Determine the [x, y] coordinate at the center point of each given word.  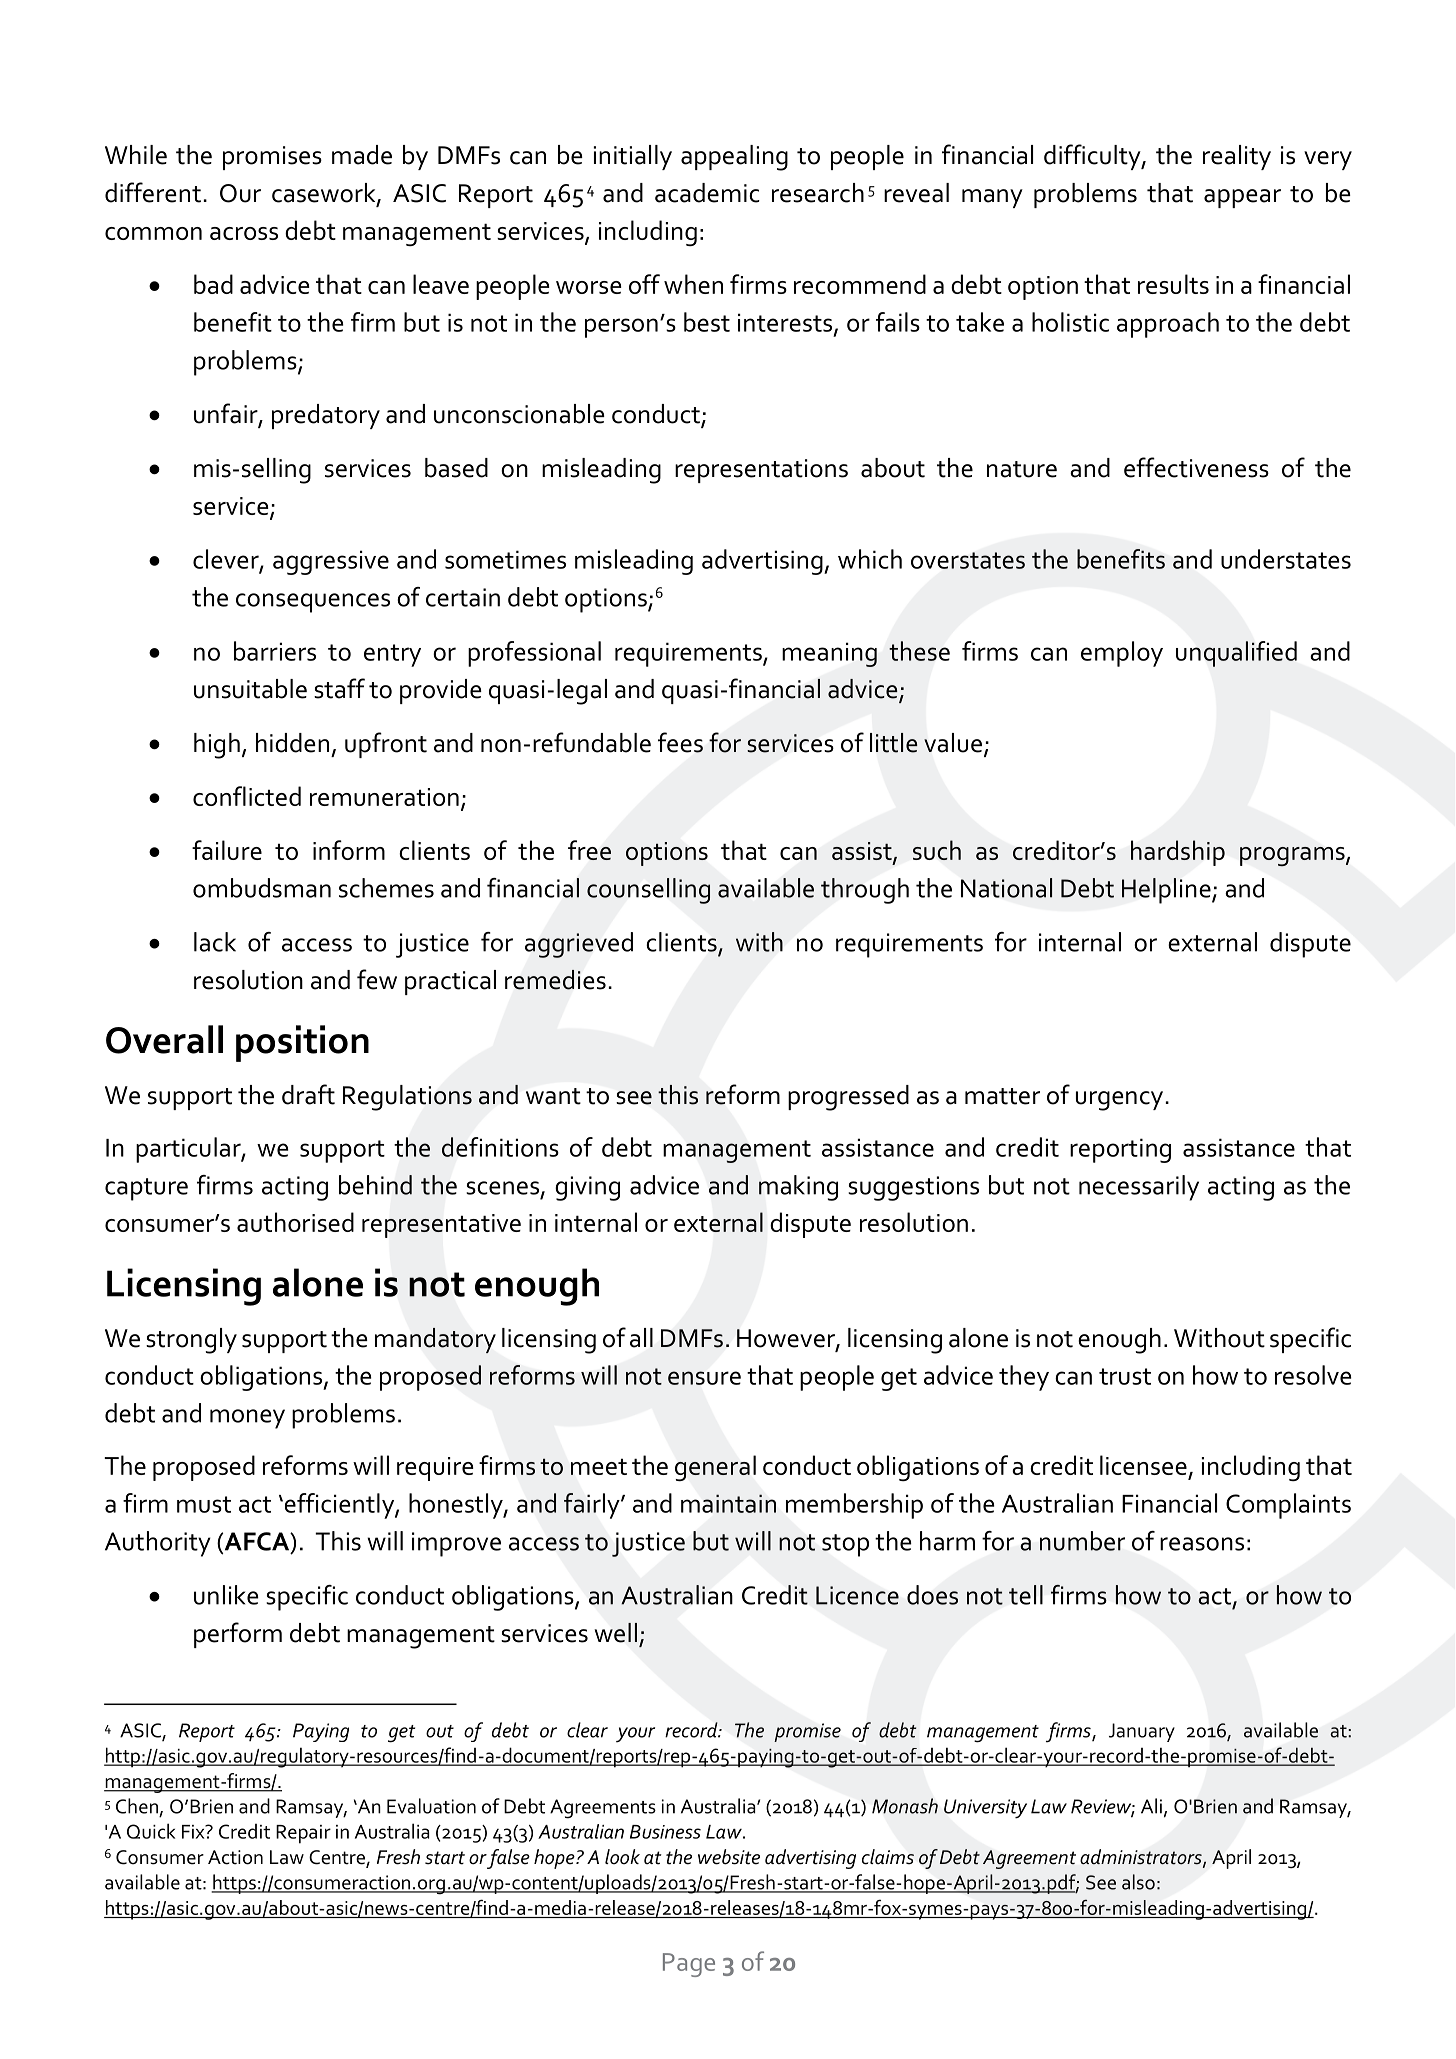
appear [1242, 198]
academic [707, 193]
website [729, 1857]
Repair [303, 1834]
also [1138, 1882]
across [244, 233]
